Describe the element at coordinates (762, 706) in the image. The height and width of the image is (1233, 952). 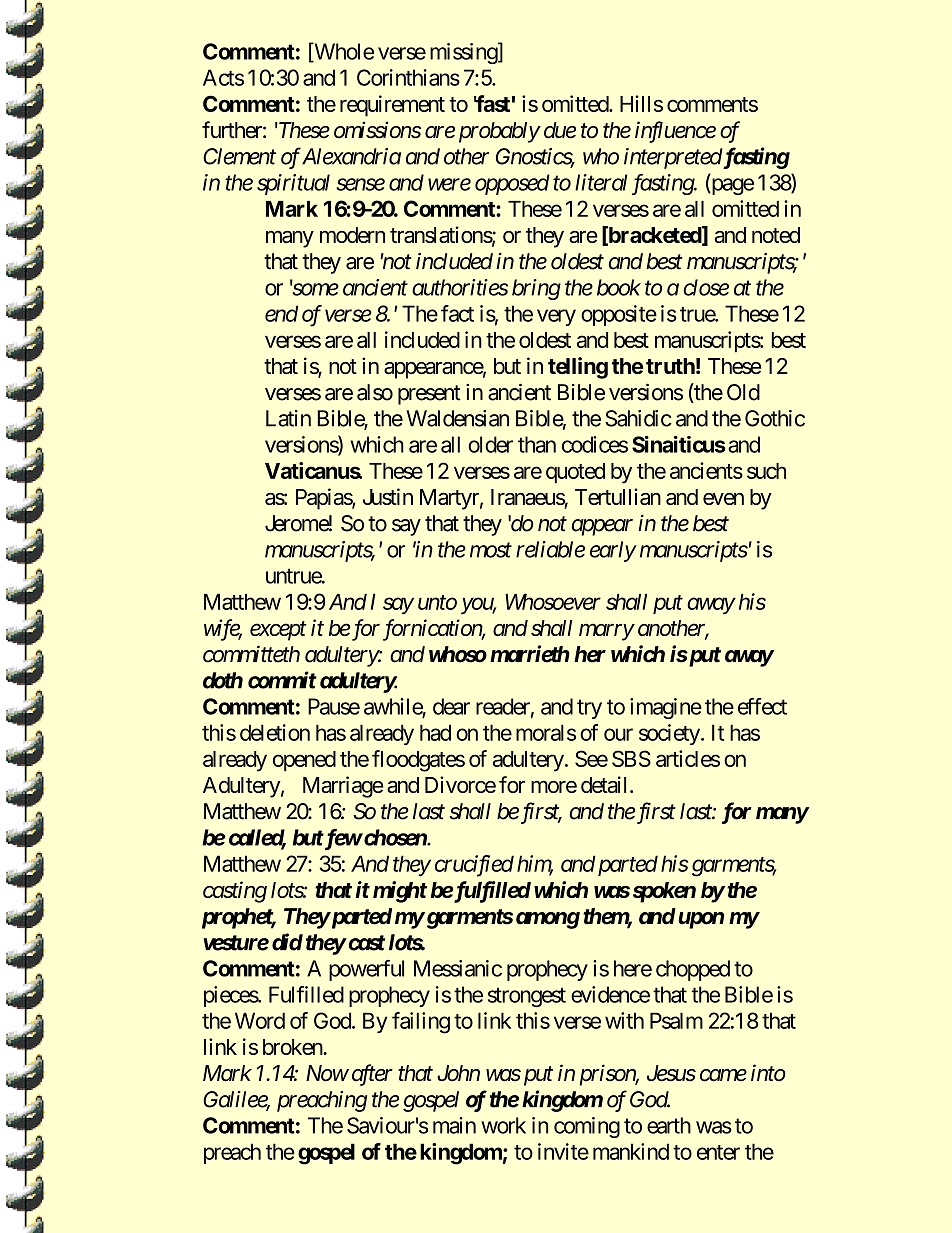
I see `effect` at that location.
